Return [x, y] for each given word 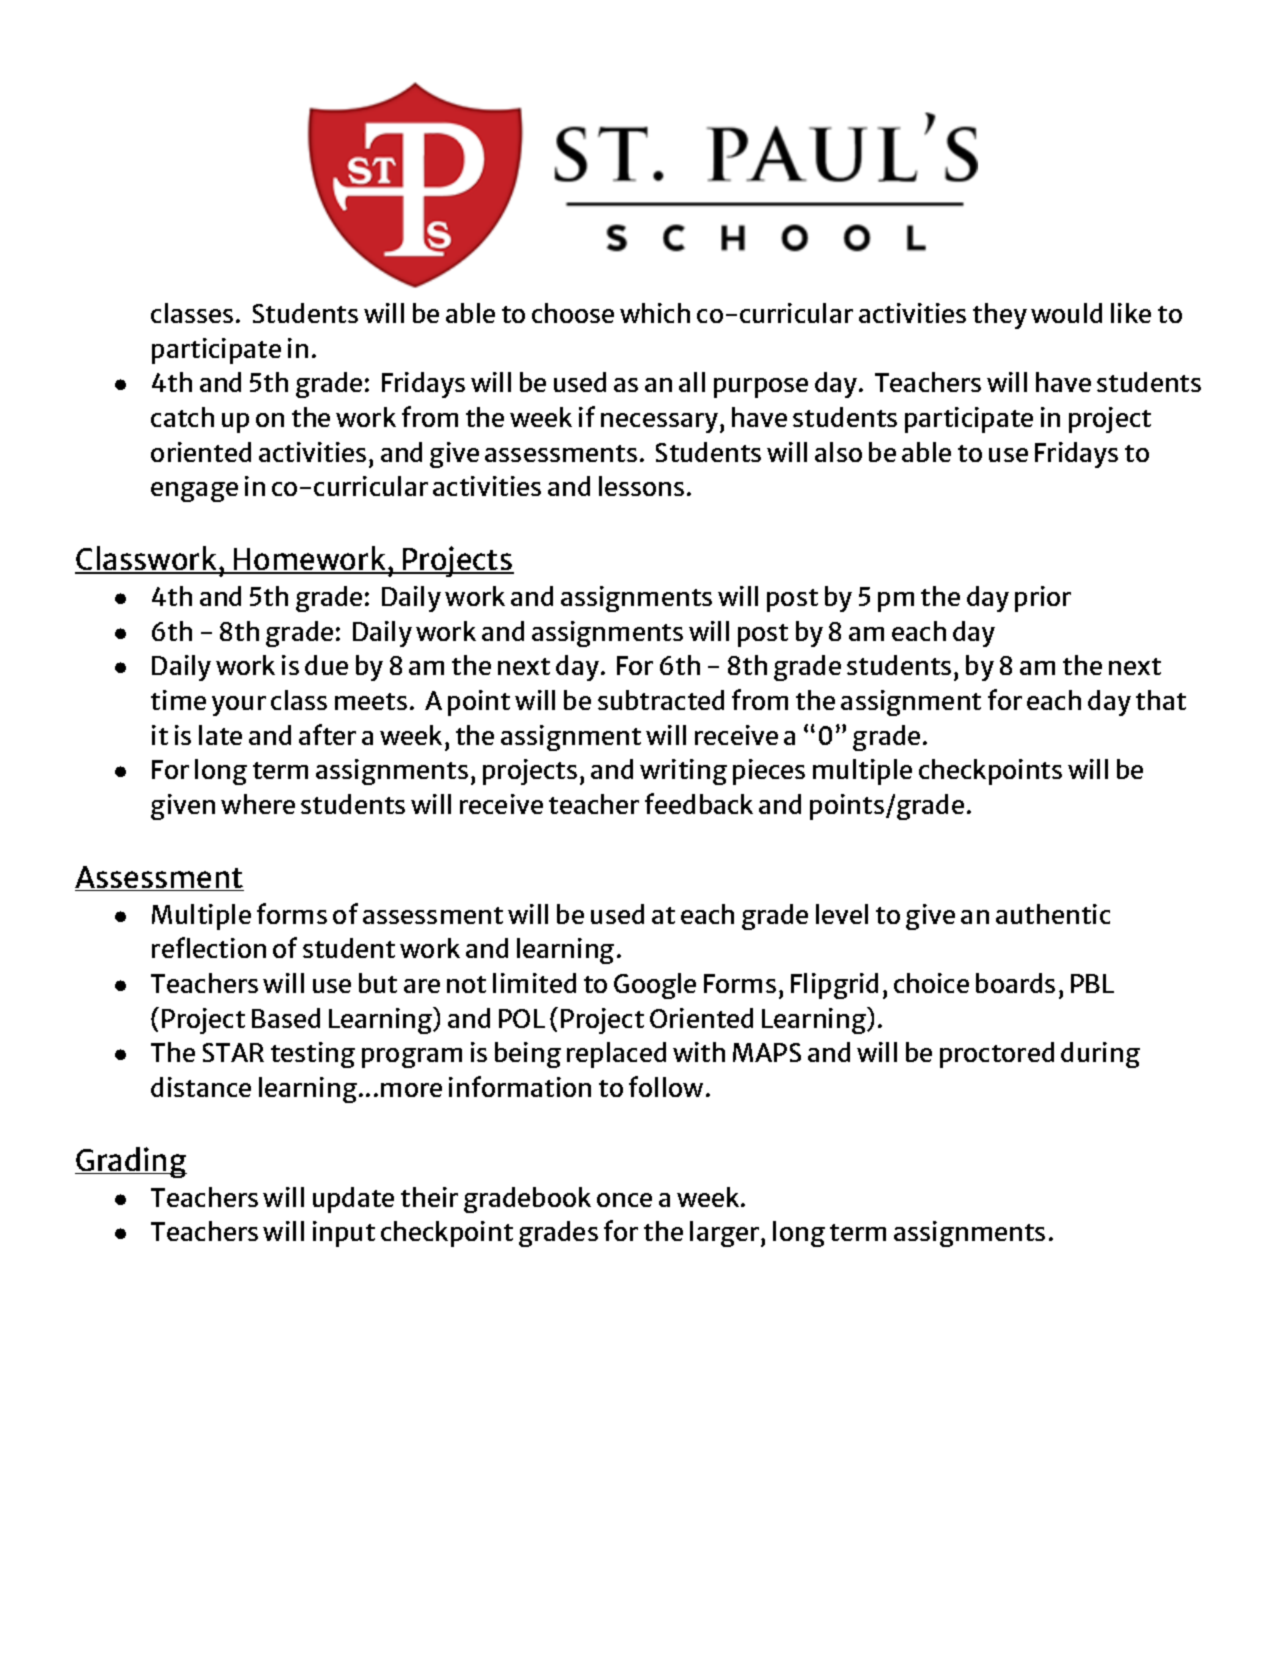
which [655, 313]
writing [683, 772]
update [353, 1200]
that [1161, 700]
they [1000, 316]
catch [182, 417]
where [258, 804]
